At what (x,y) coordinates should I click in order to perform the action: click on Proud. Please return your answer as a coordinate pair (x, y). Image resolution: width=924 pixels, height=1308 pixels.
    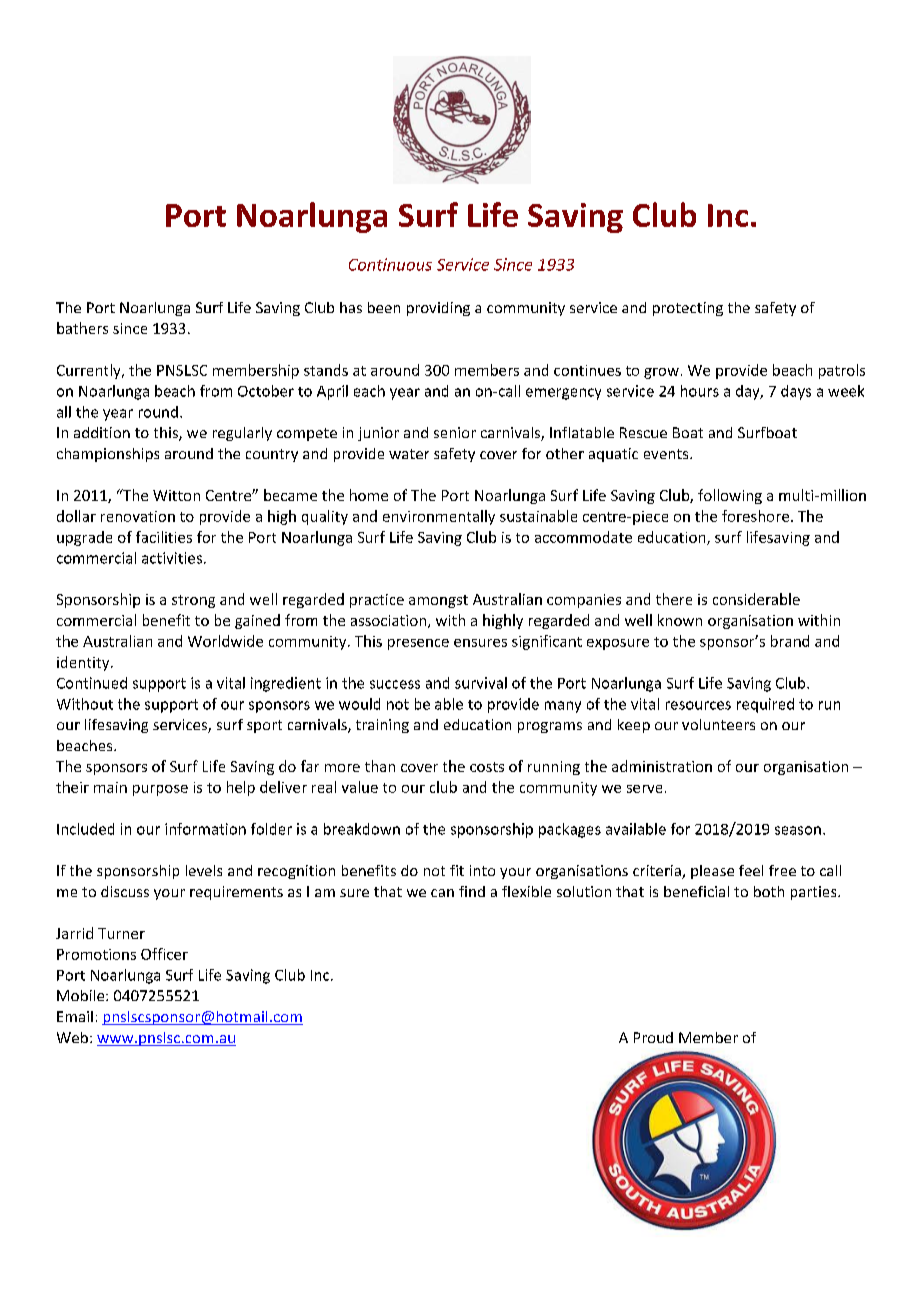
    Looking at the image, I should click on (653, 1037).
